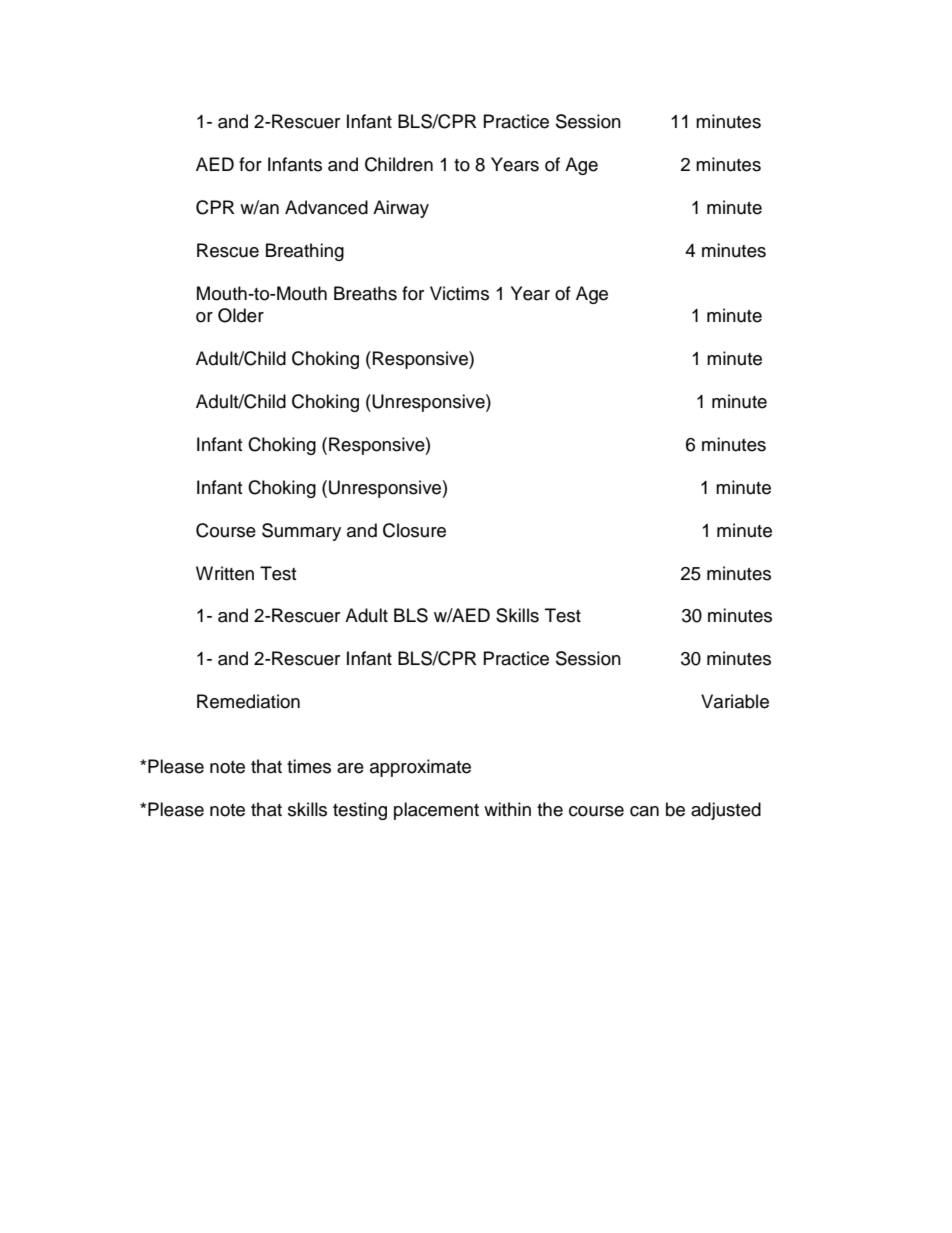 Image resolution: width=952 pixels, height=1233 pixels. What do you see at coordinates (420, 768) in the screenshot?
I see `approximate` at bounding box center [420, 768].
